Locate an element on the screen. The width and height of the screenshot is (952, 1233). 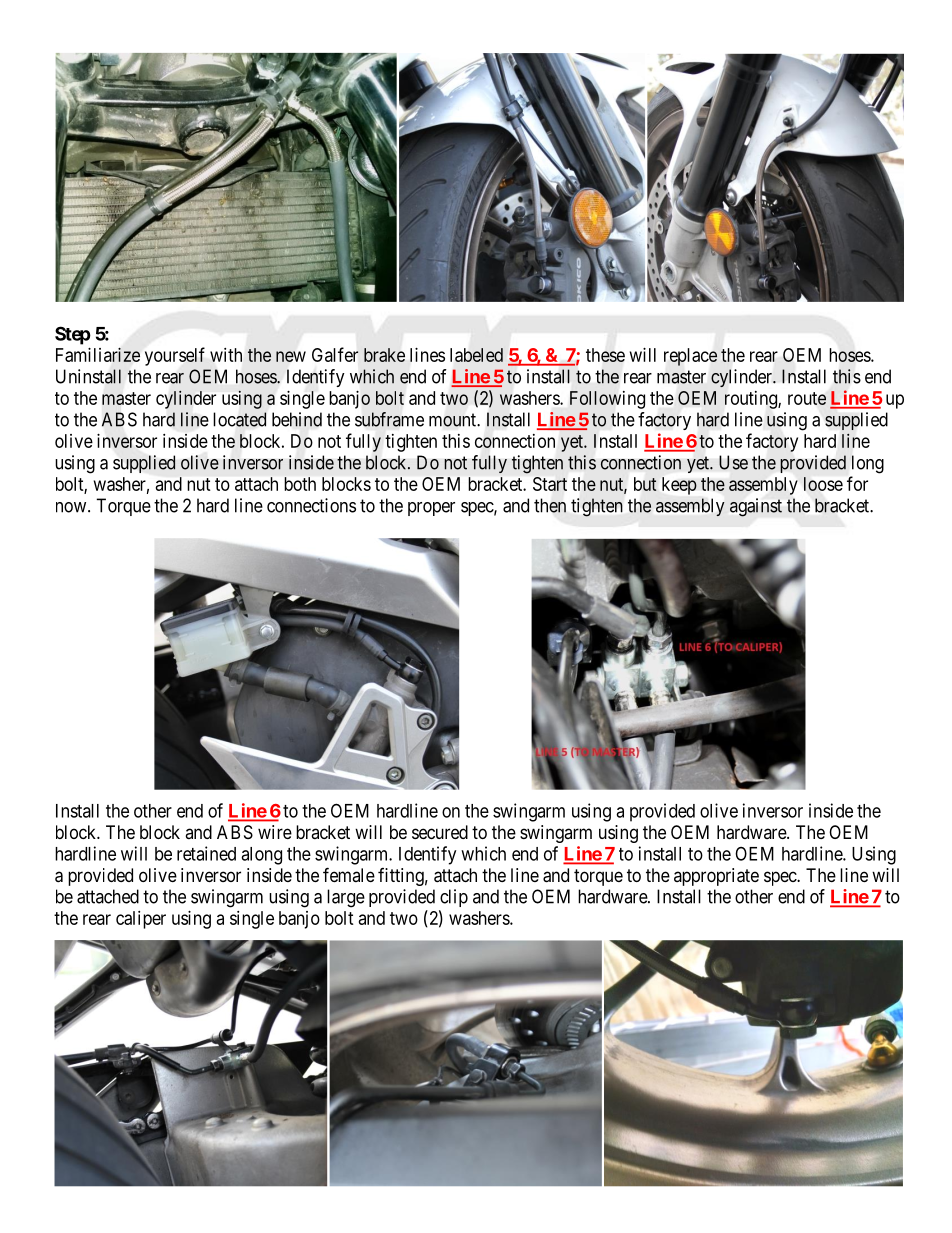
now is located at coordinates (72, 507).
